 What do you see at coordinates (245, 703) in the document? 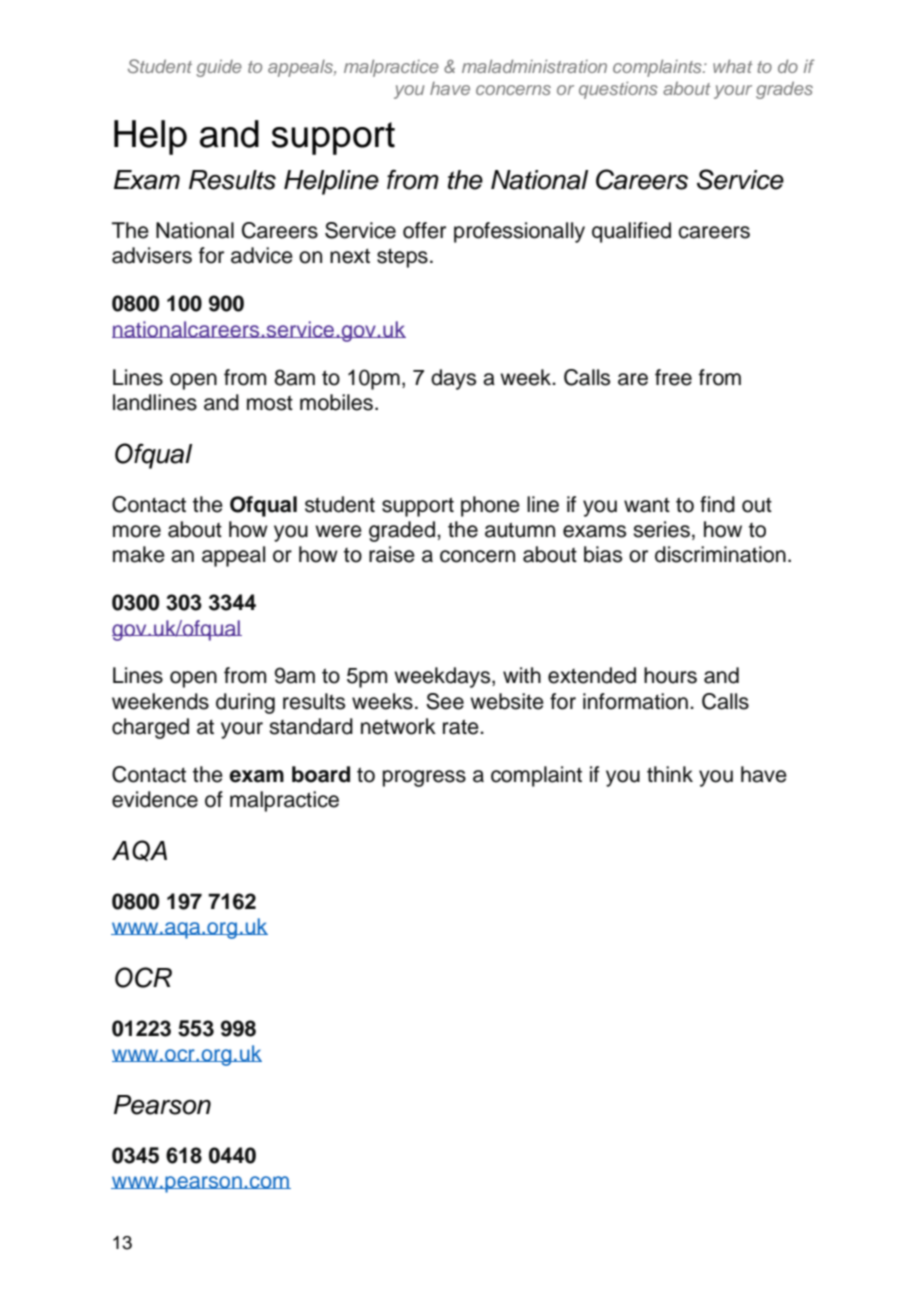
I see `during` at bounding box center [245, 703].
